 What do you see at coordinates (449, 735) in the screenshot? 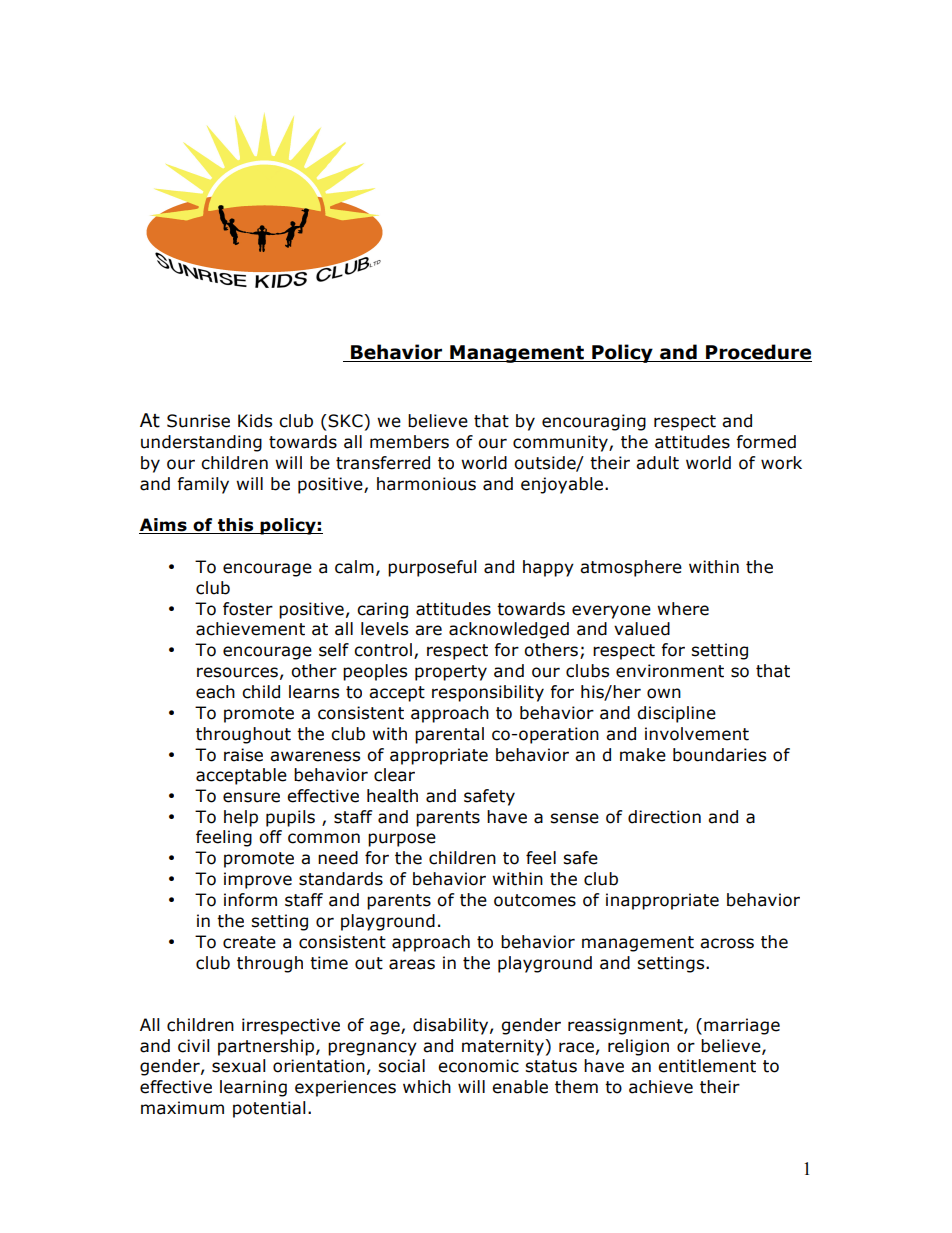
I see `parental` at bounding box center [449, 735].
